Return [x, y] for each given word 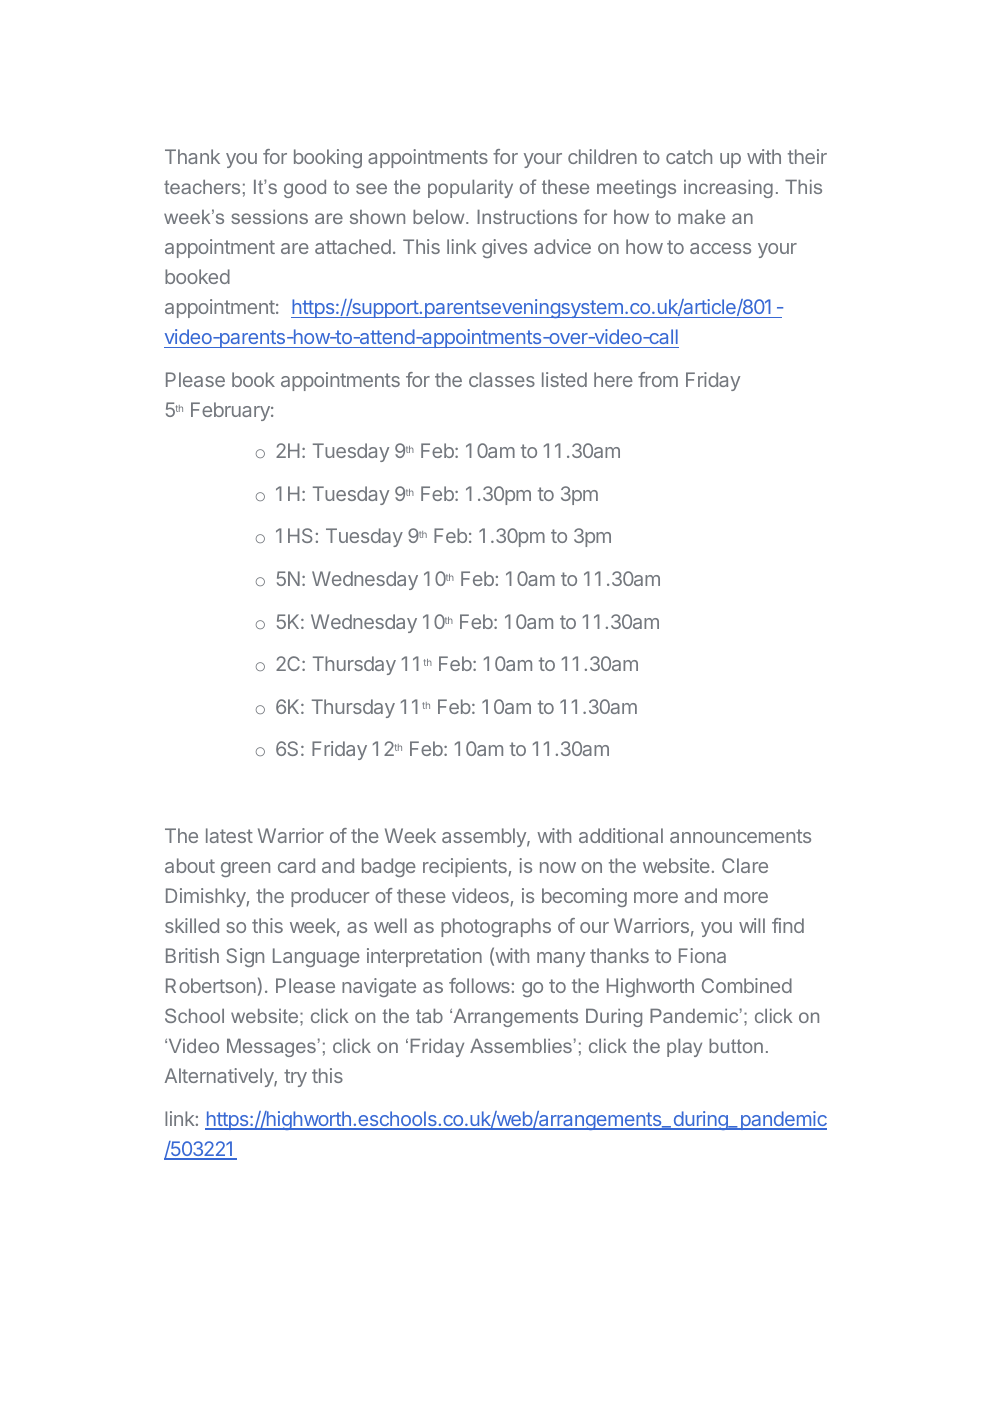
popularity [470, 189]
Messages [271, 1048]
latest [229, 835]
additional [621, 835]
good [305, 189]
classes [502, 379]
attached [353, 246]
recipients [465, 867]
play [684, 1048]
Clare [745, 865]
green [245, 869]
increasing [728, 189]
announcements [740, 836]
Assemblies [521, 1046]
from [658, 379]
